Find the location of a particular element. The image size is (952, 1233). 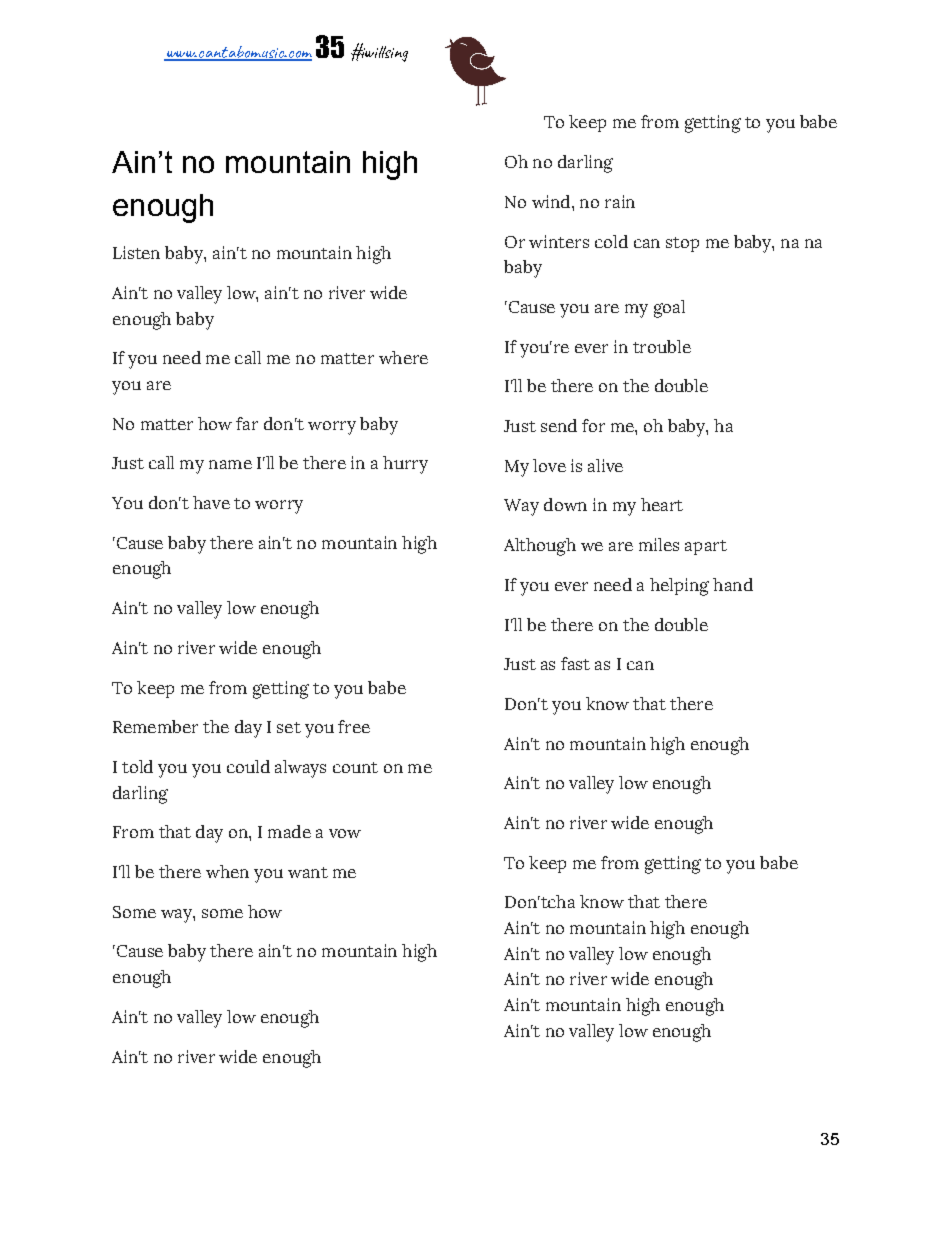

count is located at coordinates (355, 767).
